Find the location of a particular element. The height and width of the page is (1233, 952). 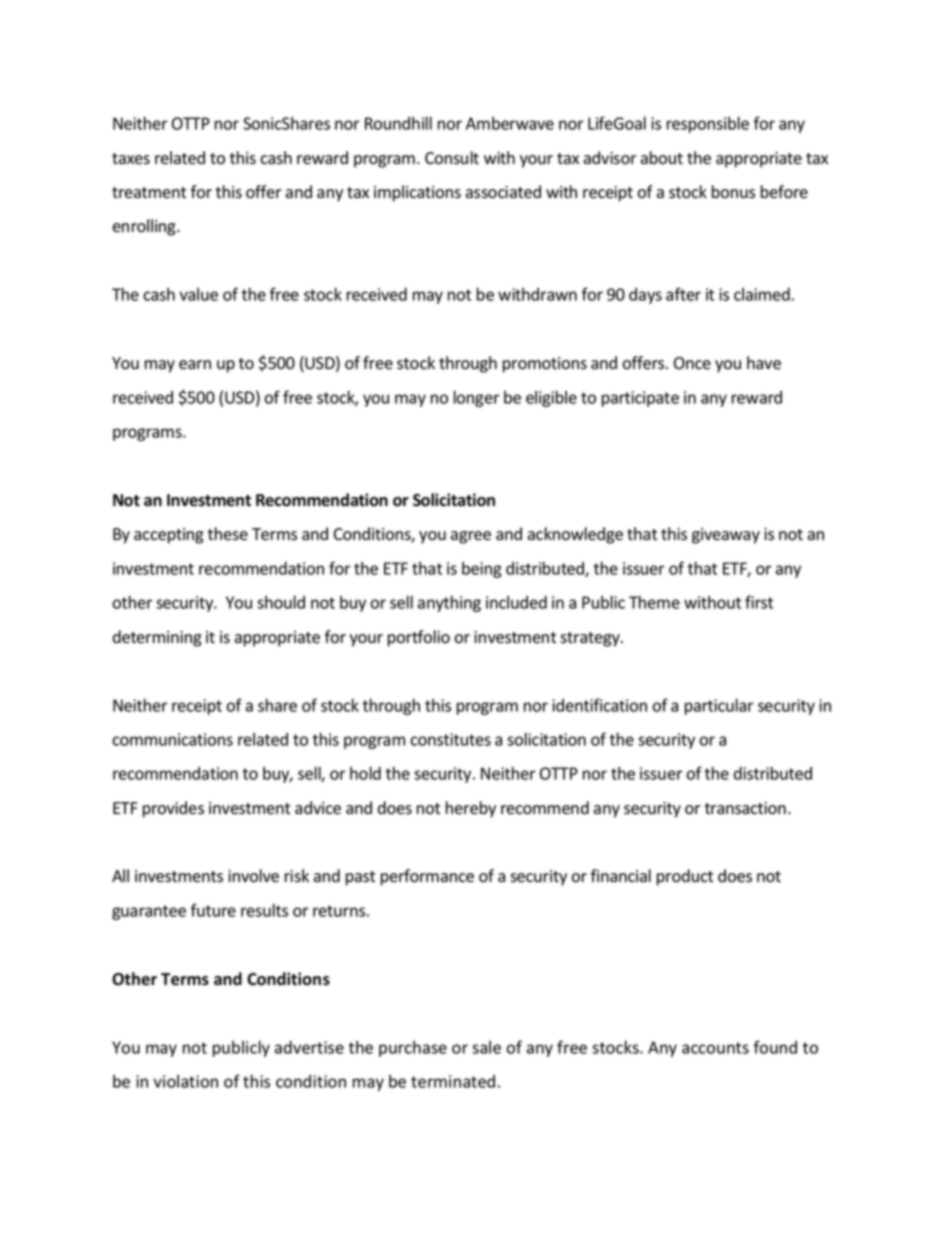

Consult is located at coordinates (452, 158).
